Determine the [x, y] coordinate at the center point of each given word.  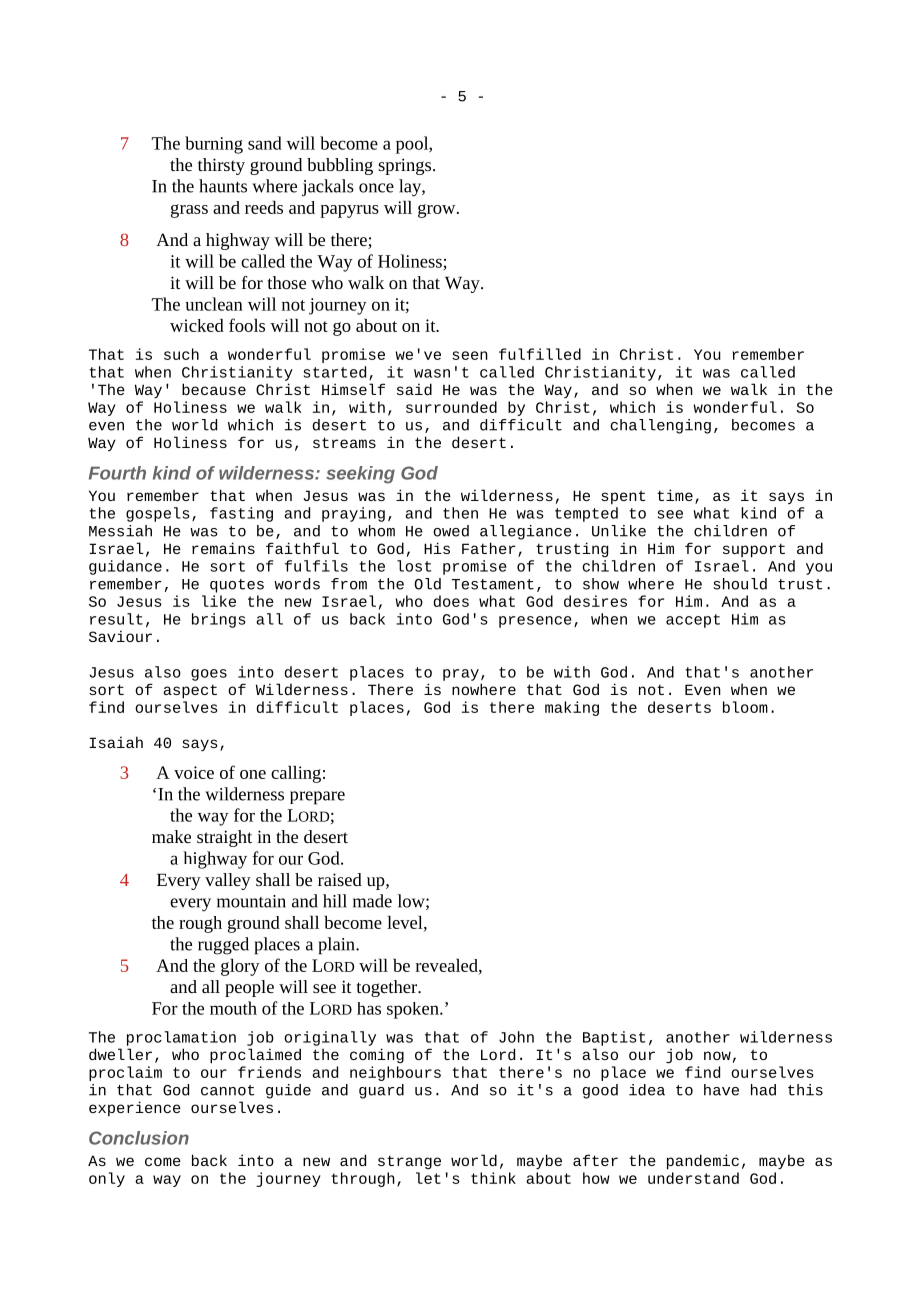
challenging [660, 426]
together [388, 988]
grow [438, 211]
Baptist [614, 1038]
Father [488, 548]
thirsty [221, 166]
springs [406, 166]
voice [194, 772]
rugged [223, 946]
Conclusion [139, 1138]
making [572, 708]
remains [223, 548]
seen [470, 355]
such [181, 354]
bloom [745, 707]
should [740, 584]
